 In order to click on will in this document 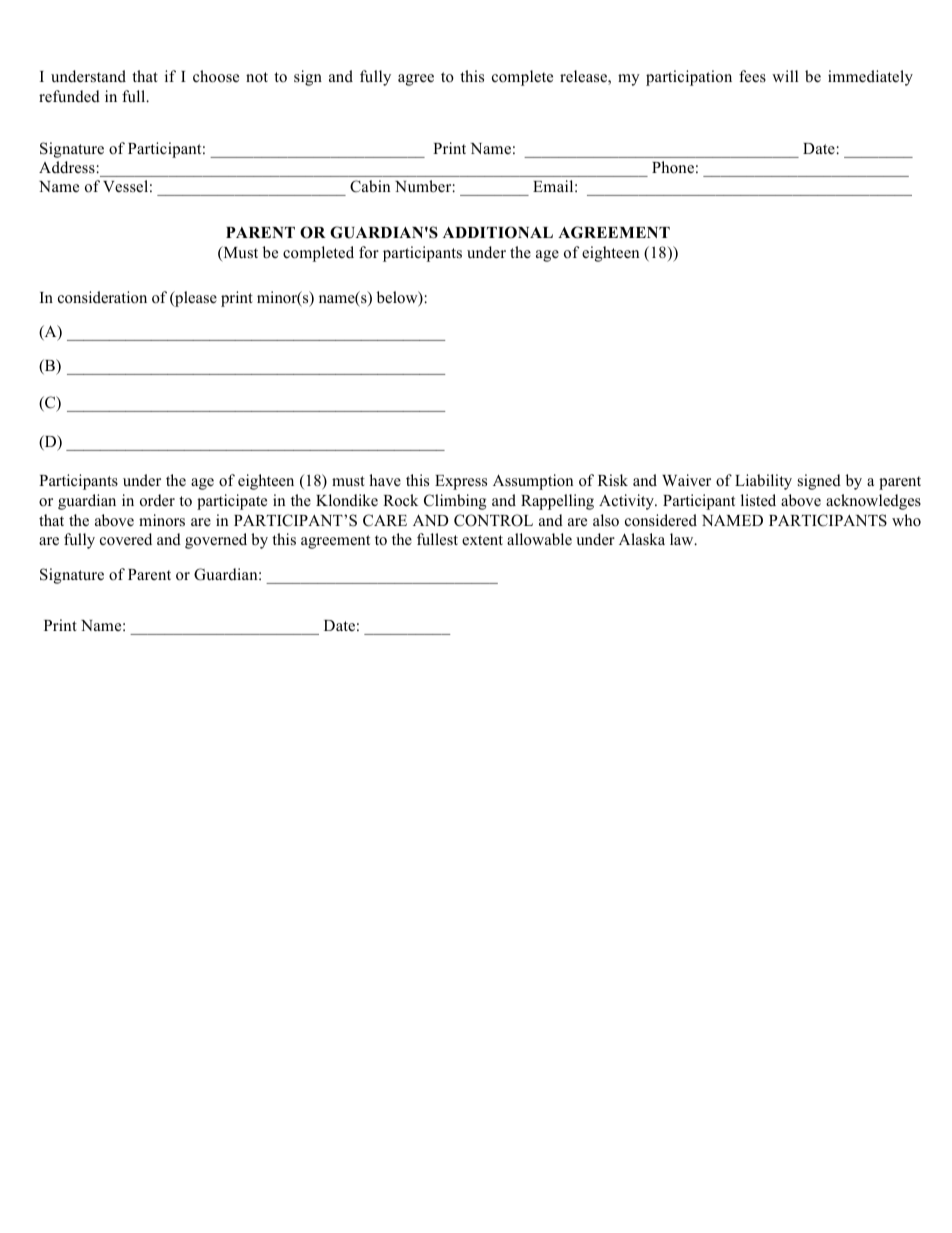, I will do `click(785, 76)`.
